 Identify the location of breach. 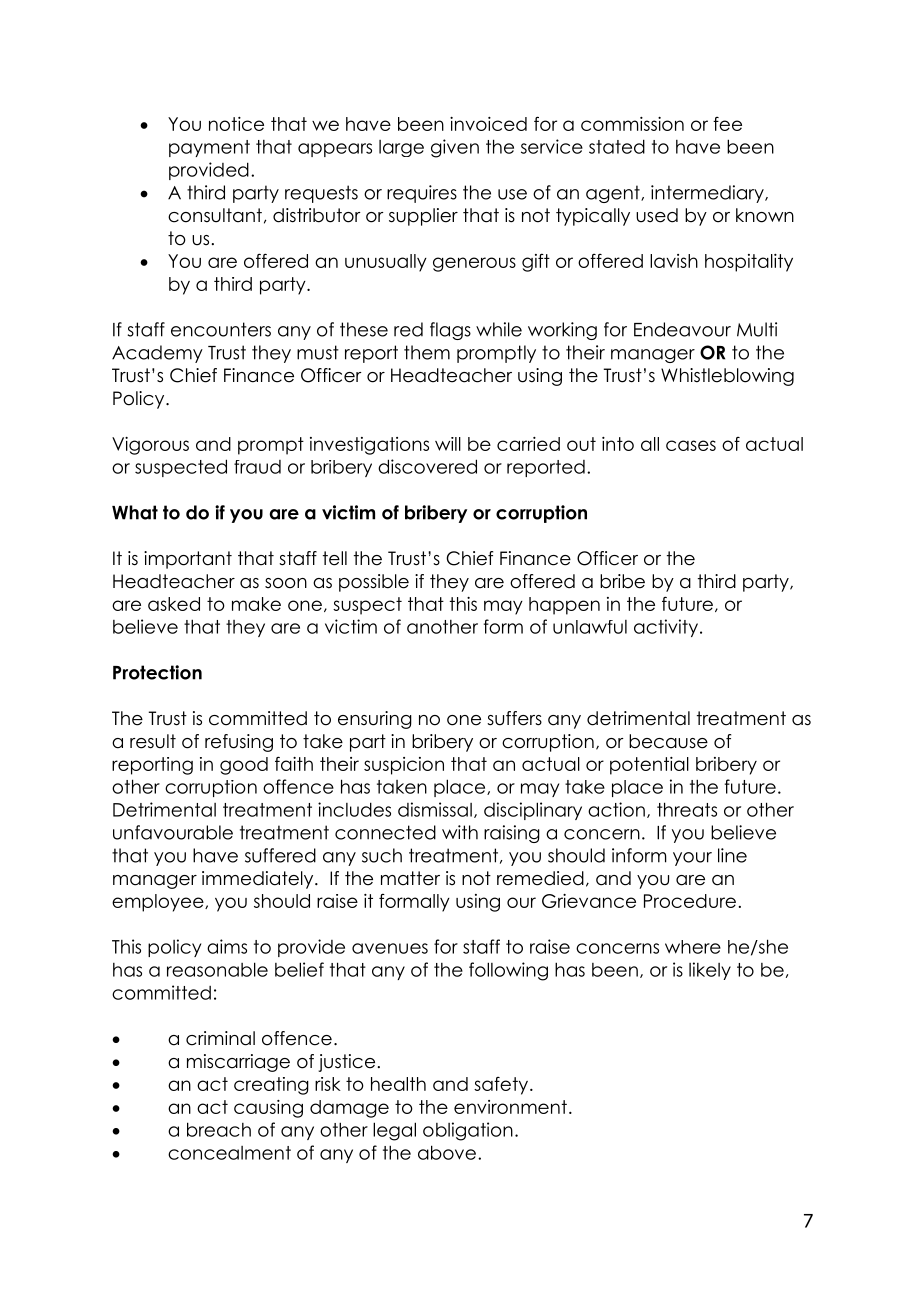
(219, 1129).
